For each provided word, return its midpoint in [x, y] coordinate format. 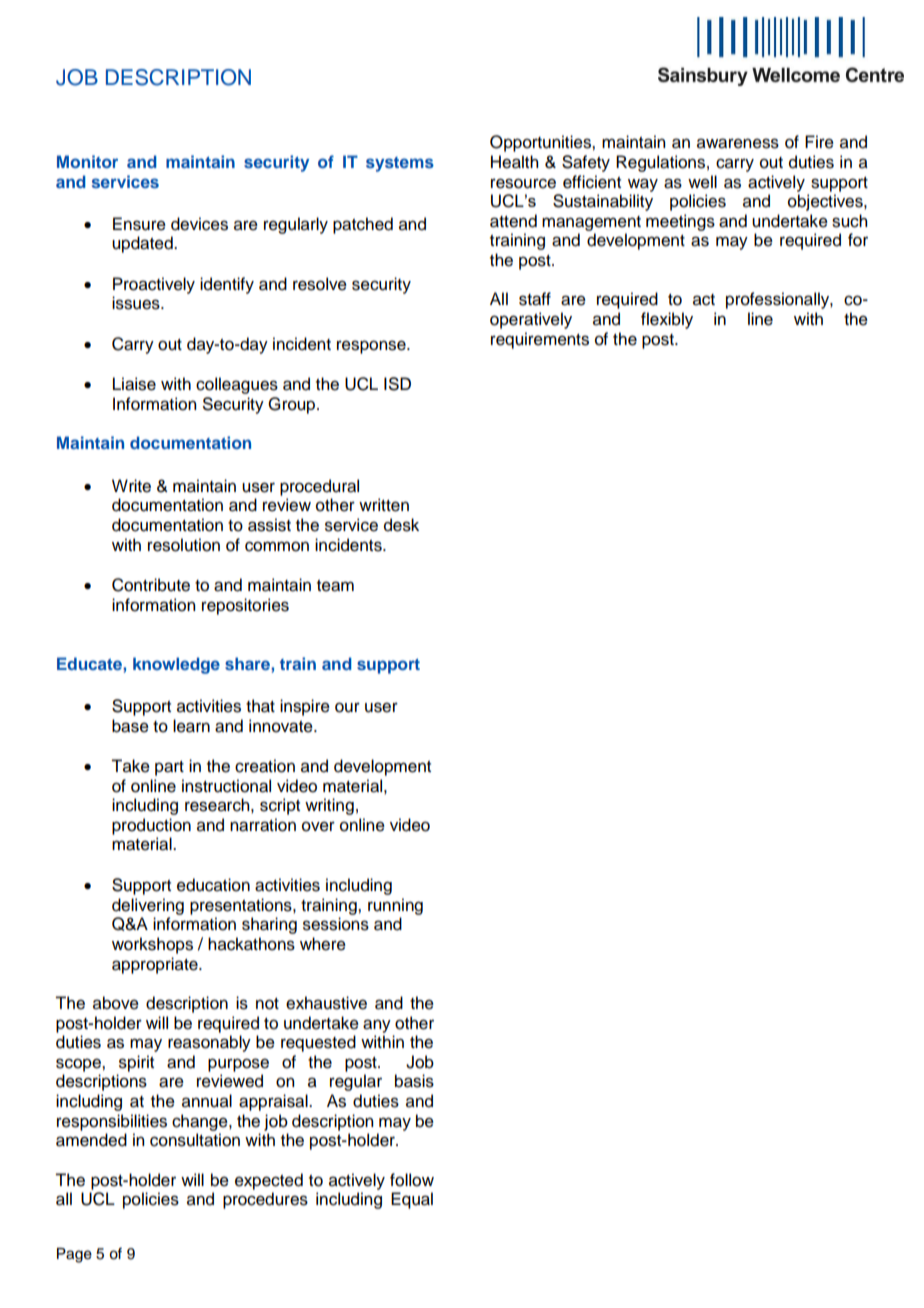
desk [401, 525]
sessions [336, 924]
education [213, 885]
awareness [738, 143]
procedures [265, 1200]
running [395, 906]
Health [514, 162]
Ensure [139, 224]
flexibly [667, 320]
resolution [184, 545]
